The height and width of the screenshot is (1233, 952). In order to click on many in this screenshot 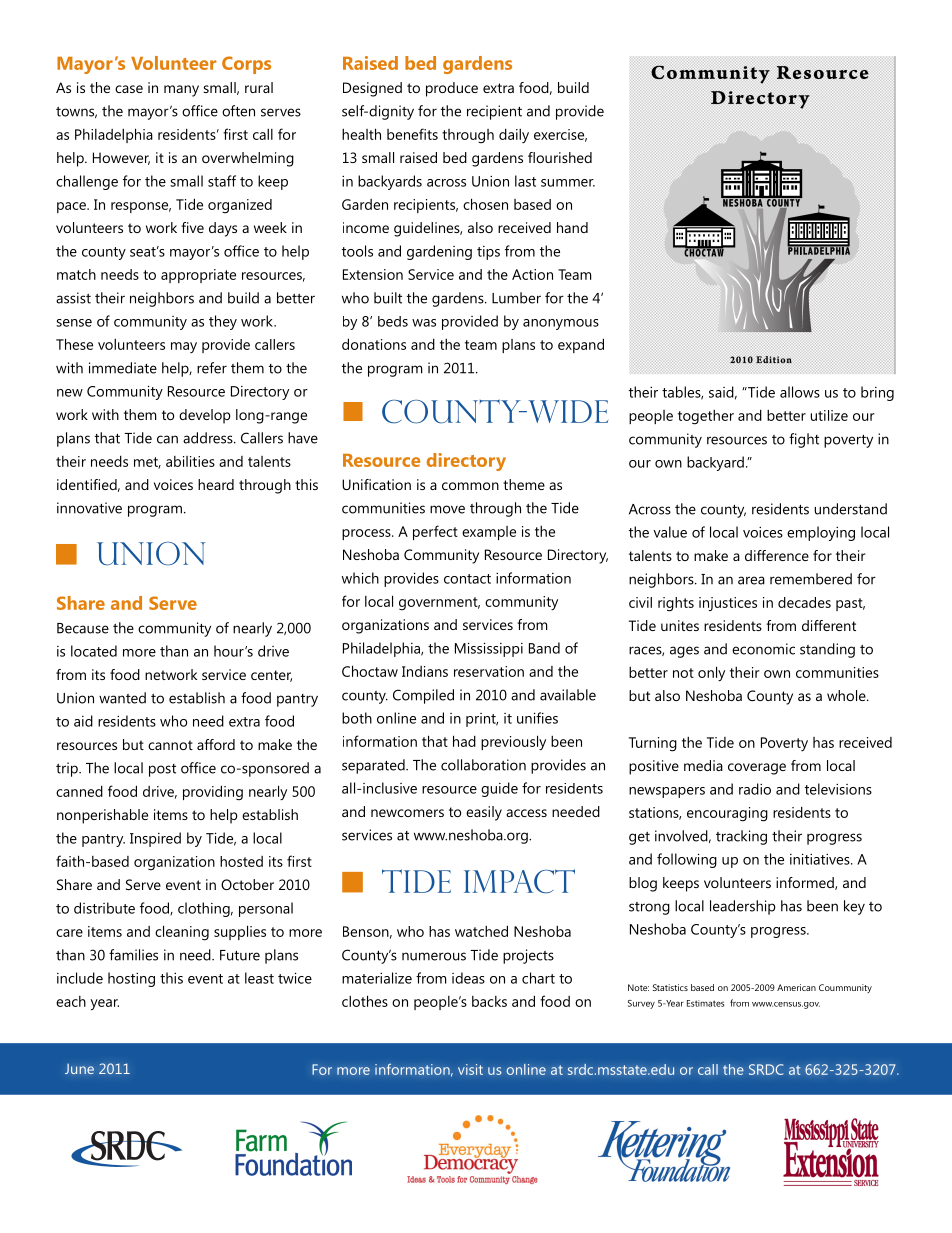, I will do `click(181, 91)`.
